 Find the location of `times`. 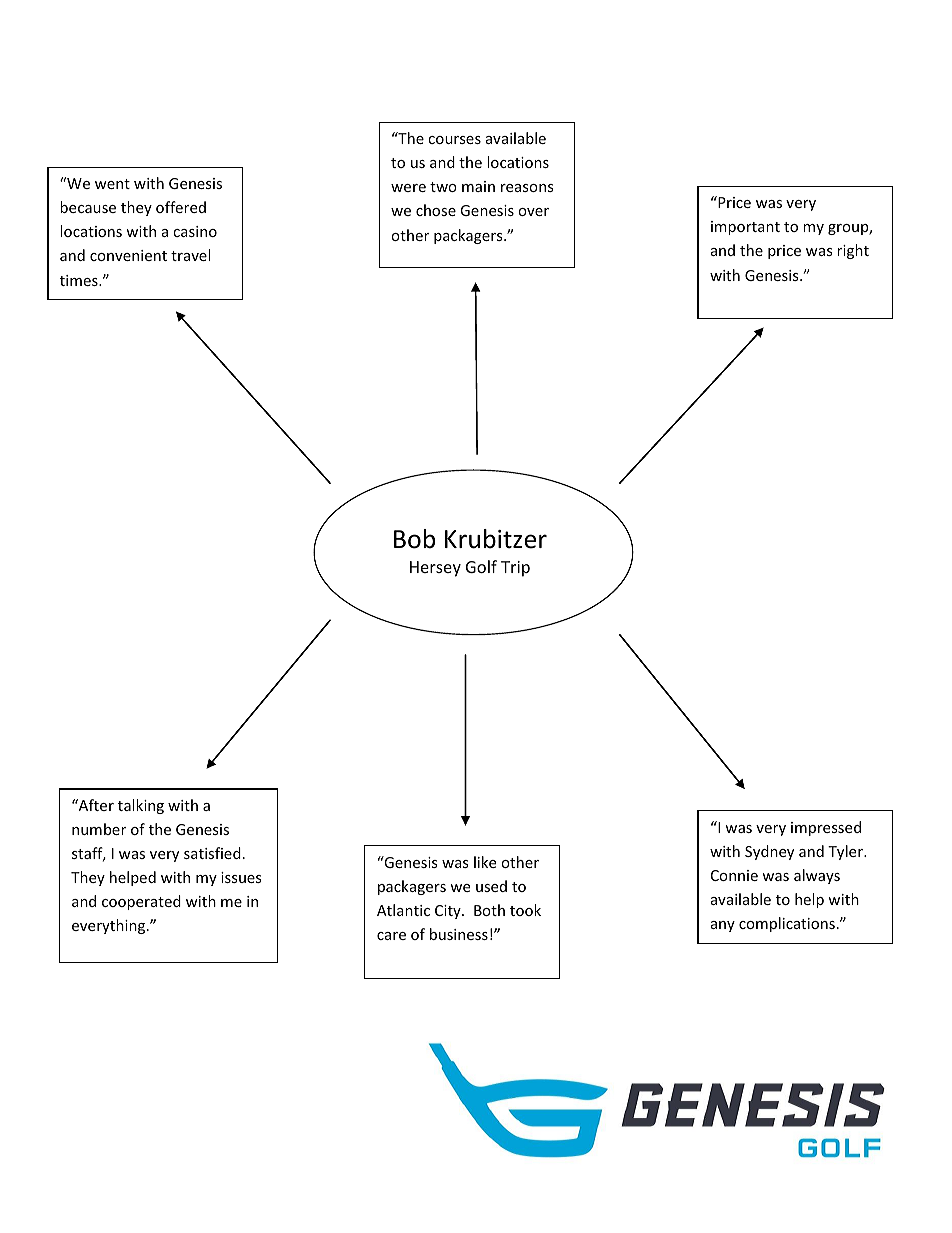

times is located at coordinates (80, 280).
